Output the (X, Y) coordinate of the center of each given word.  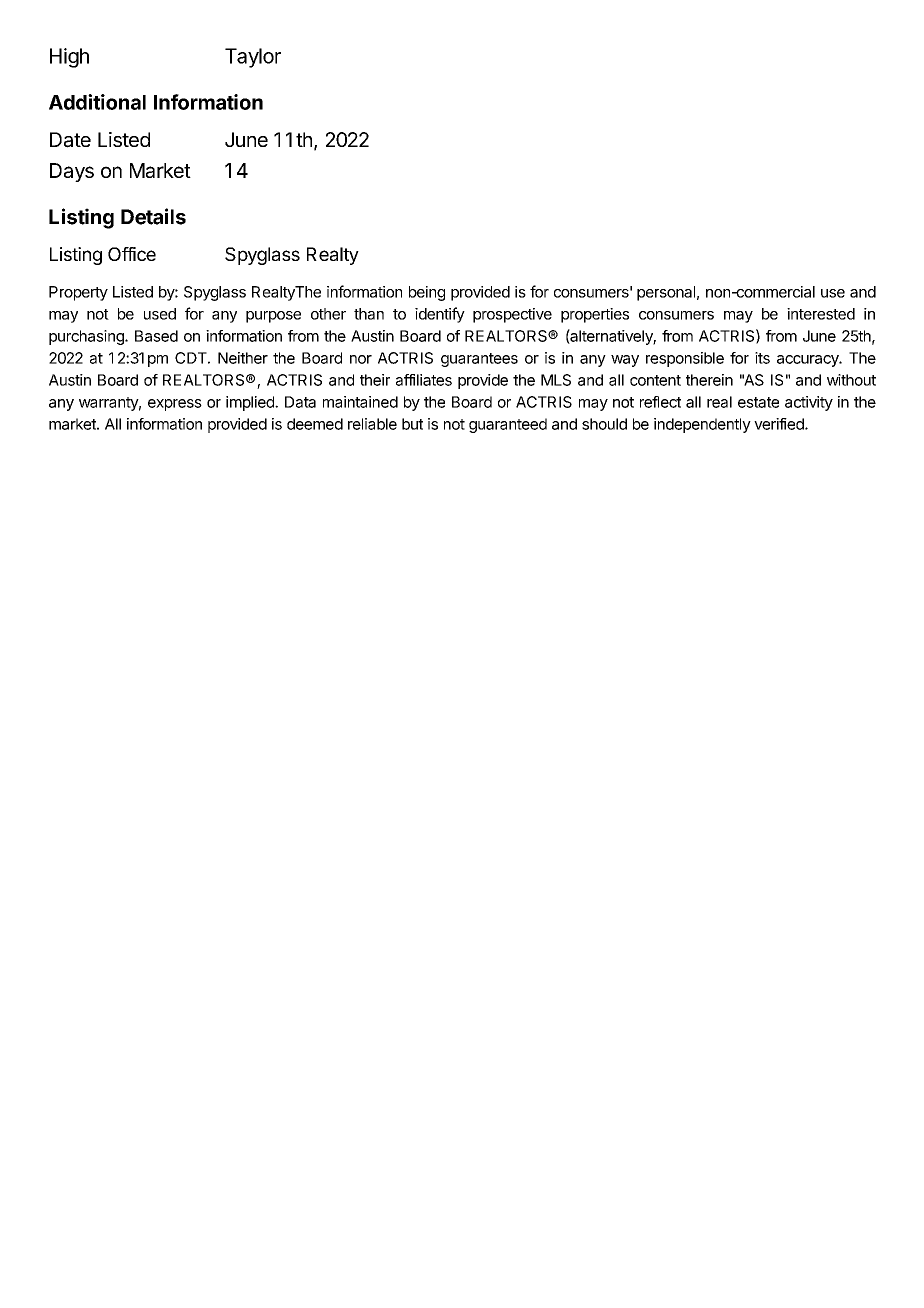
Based (156, 336)
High (69, 58)
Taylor (253, 58)
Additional (97, 102)
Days (72, 172)
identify (440, 315)
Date (70, 140)
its (762, 358)
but (412, 424)
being (427, 293)
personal (666, 293)
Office (132, 254)
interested (821, 314)
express (175, 405)
